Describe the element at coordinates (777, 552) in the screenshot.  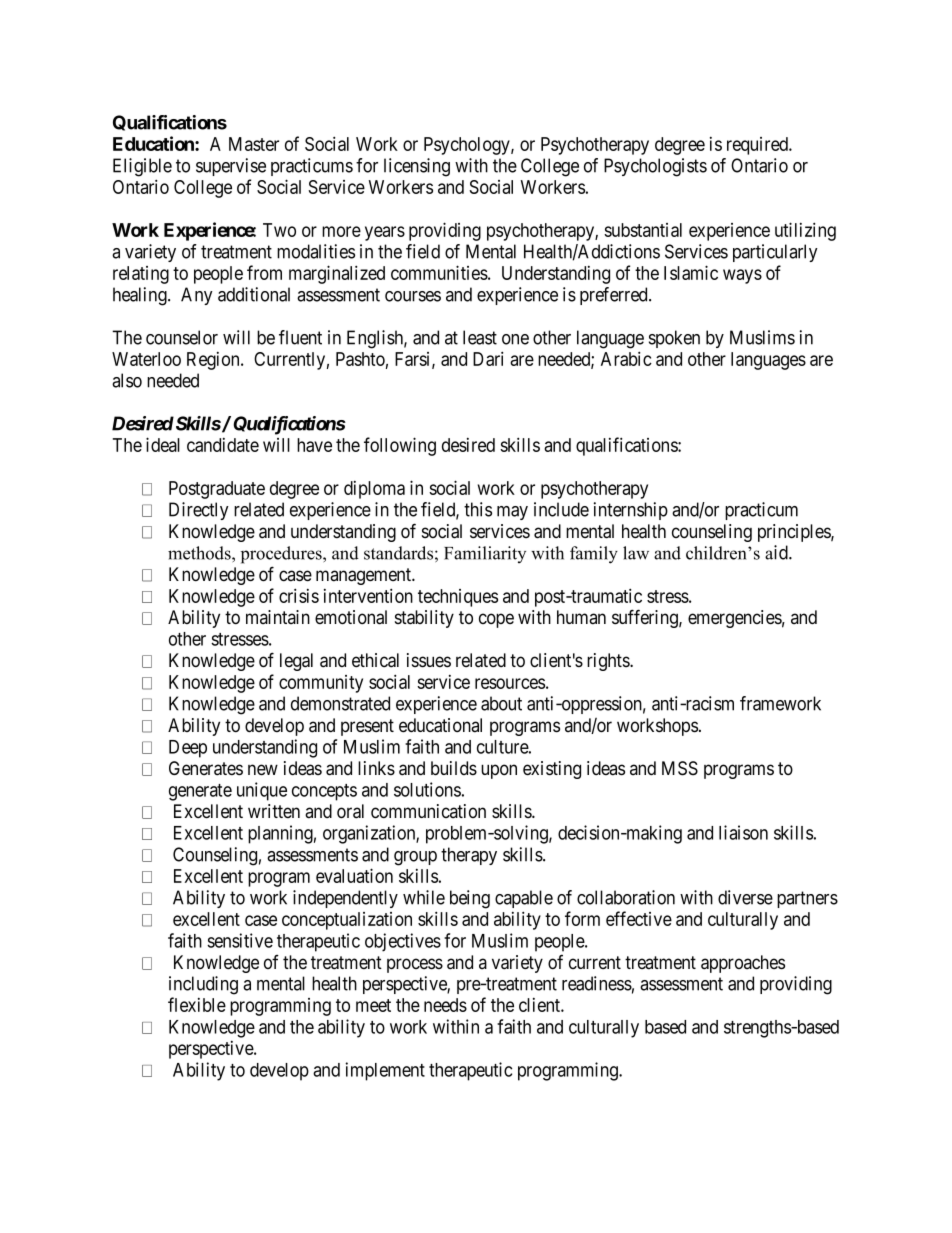
I see `aid` at that location.
